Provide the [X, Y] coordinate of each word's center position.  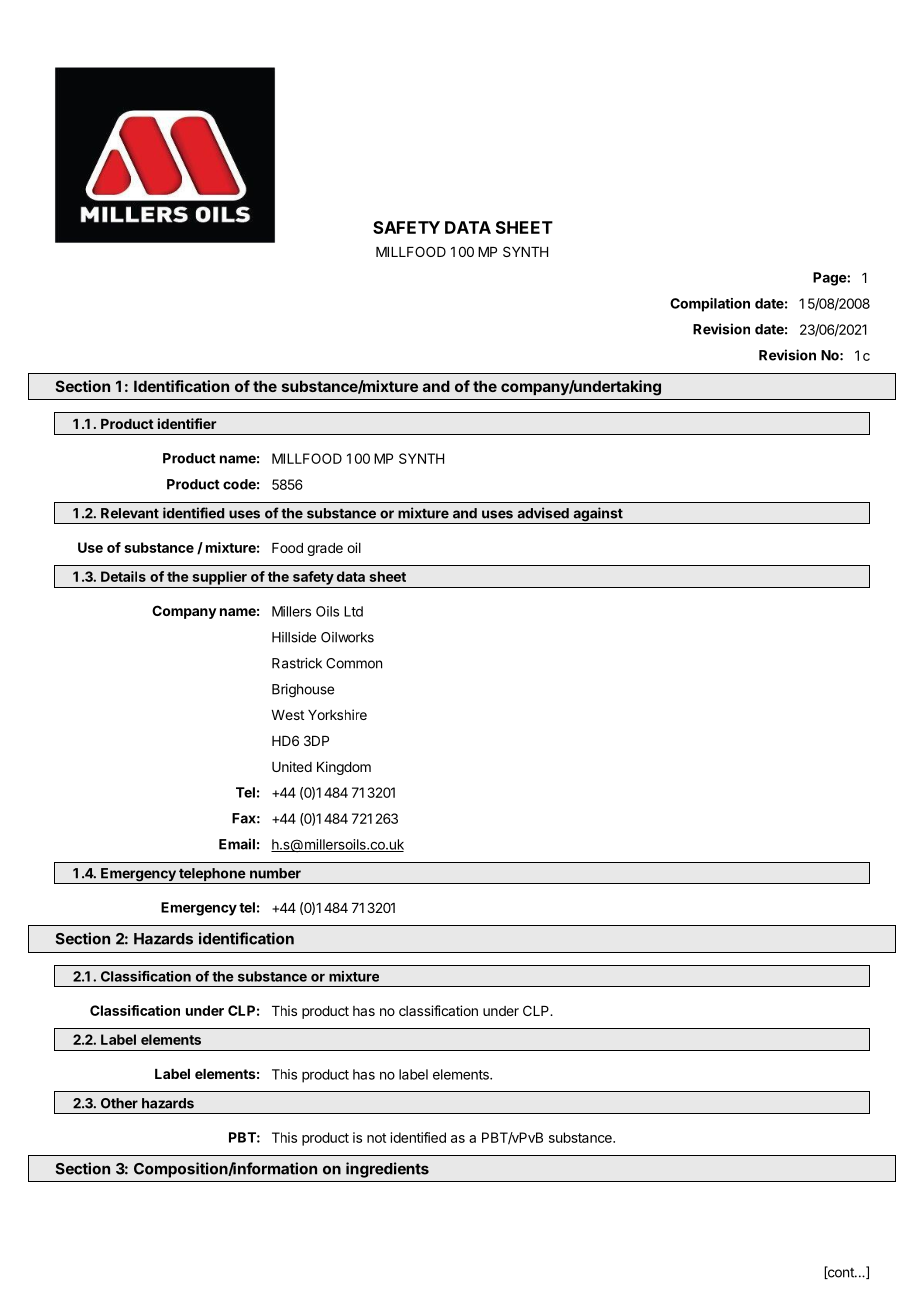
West [287, 715]
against [598, 515]
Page [830, 279]
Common [354, 663]
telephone [212, 876]
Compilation [710, 305]
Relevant [130, 513]
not [376, 1138]
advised [543, 513]
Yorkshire [337, 714]
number [275, 873]
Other [119, 1103]
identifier [187, 423]
